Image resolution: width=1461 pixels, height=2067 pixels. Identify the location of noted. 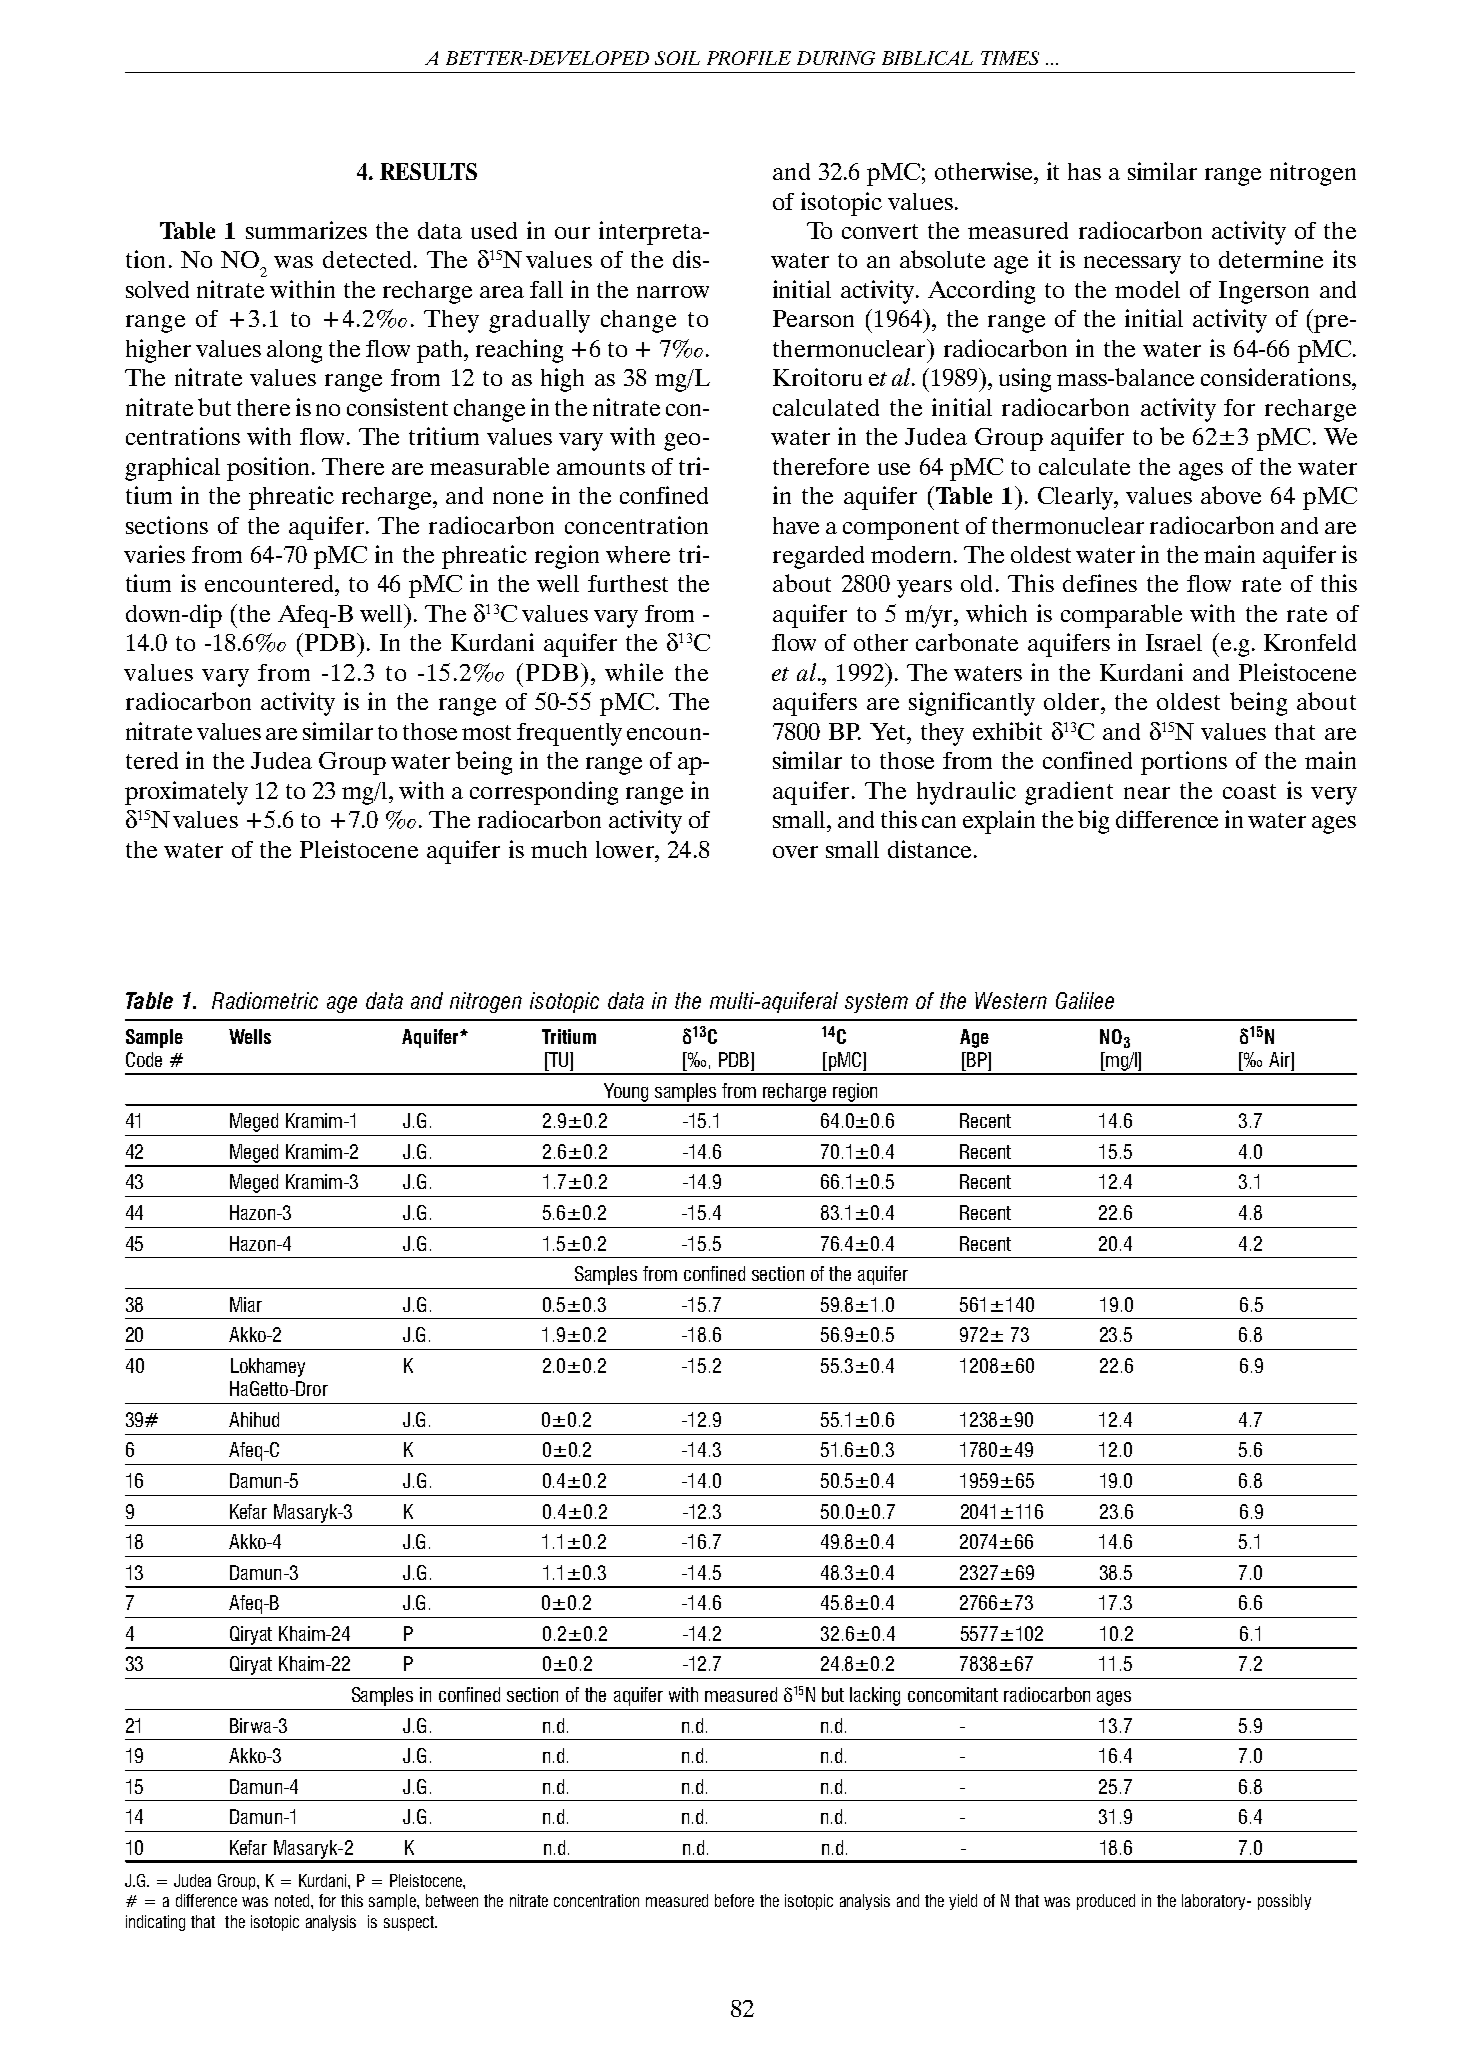
(293, 1900).
